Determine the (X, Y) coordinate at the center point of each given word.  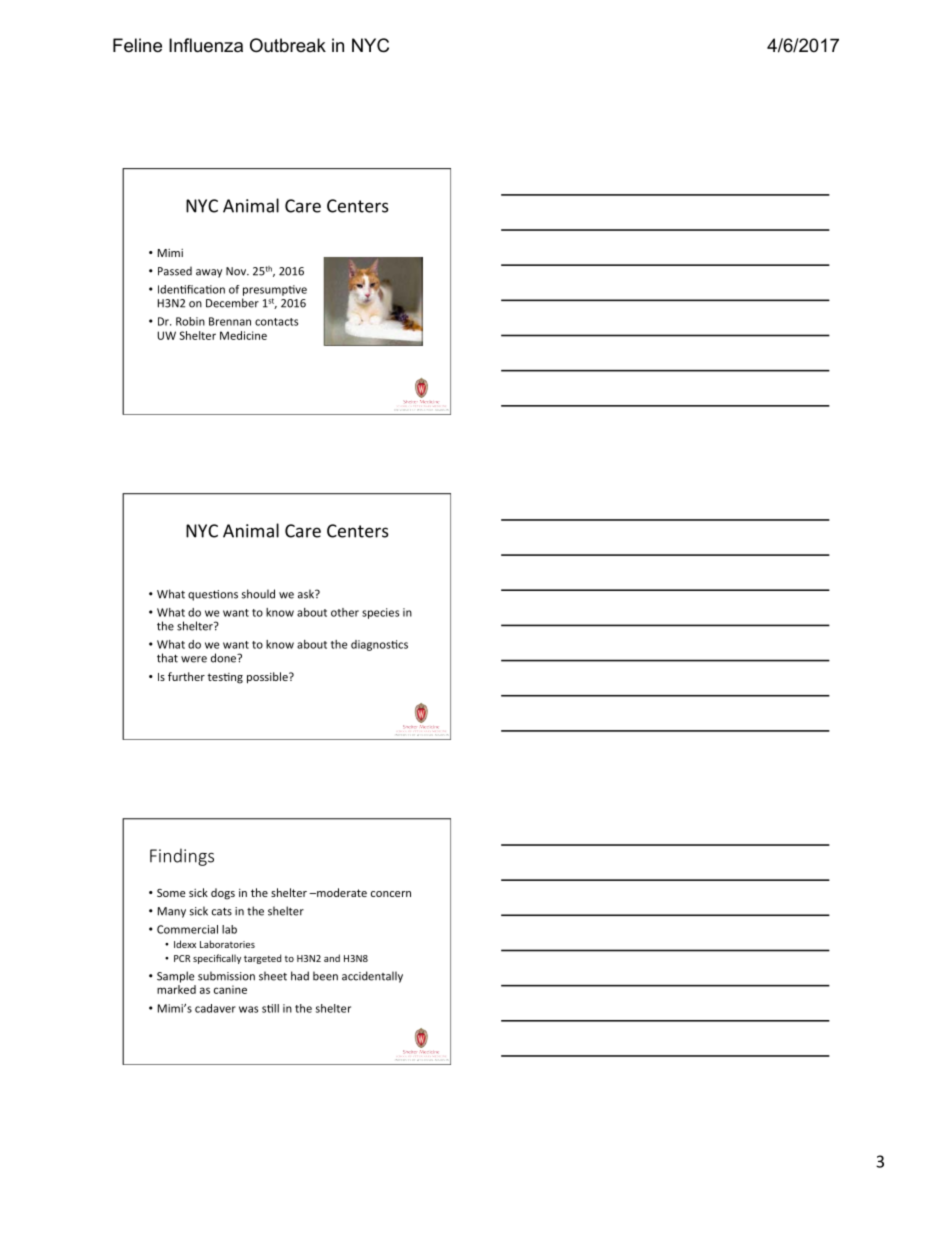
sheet (273, 976)
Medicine (243, 335)
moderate (341, 892)
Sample (175, 977)
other (345, 612)
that (167, 658)
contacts (276, 322)
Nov (237, 271)
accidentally (372, 977)
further (186, 676)
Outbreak (288, 45)
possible (268, 678)
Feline (137, 45)
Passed (175, 271)
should (258, 594)
